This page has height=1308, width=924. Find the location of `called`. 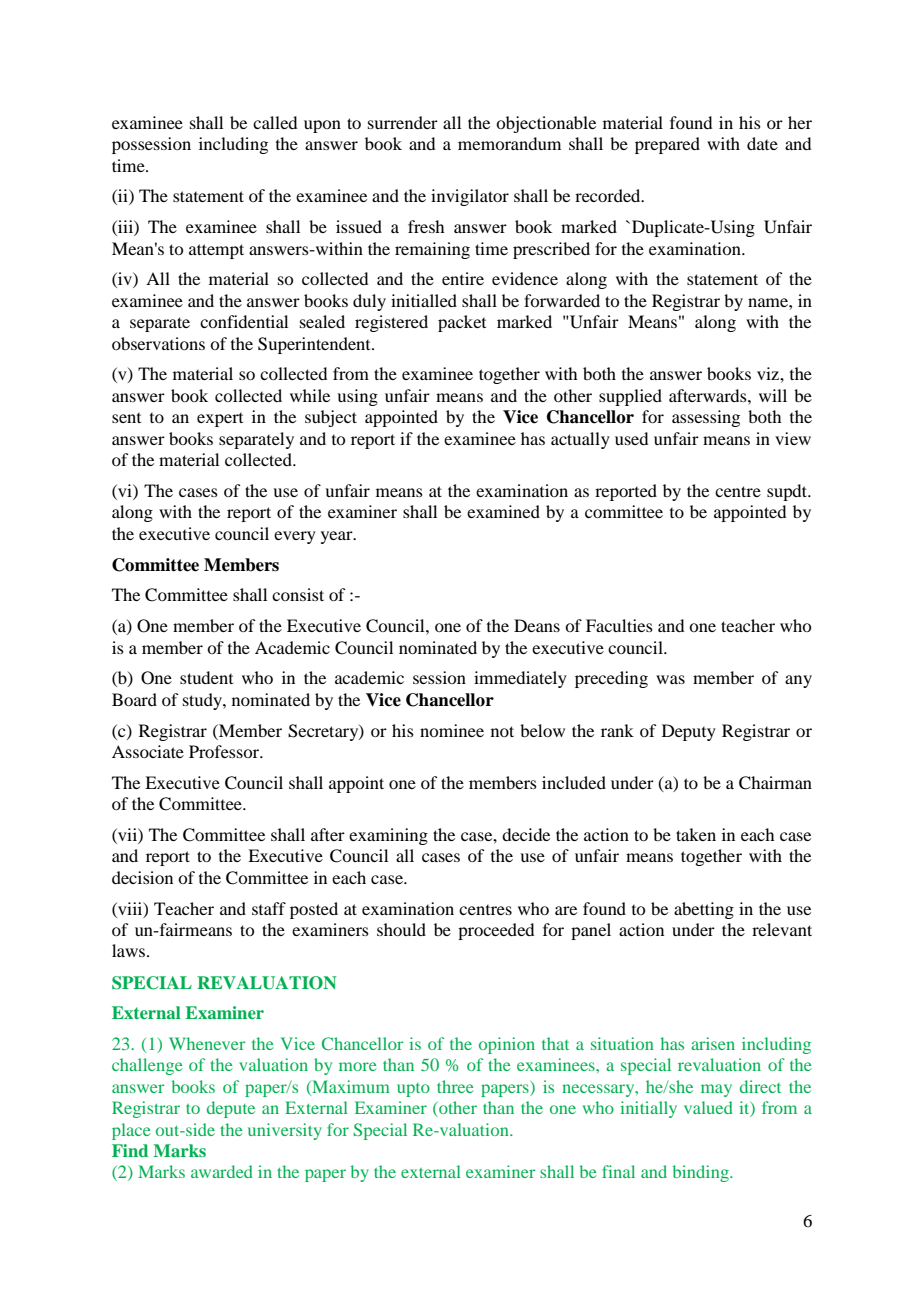

called is located at coordinates (275, 122).
